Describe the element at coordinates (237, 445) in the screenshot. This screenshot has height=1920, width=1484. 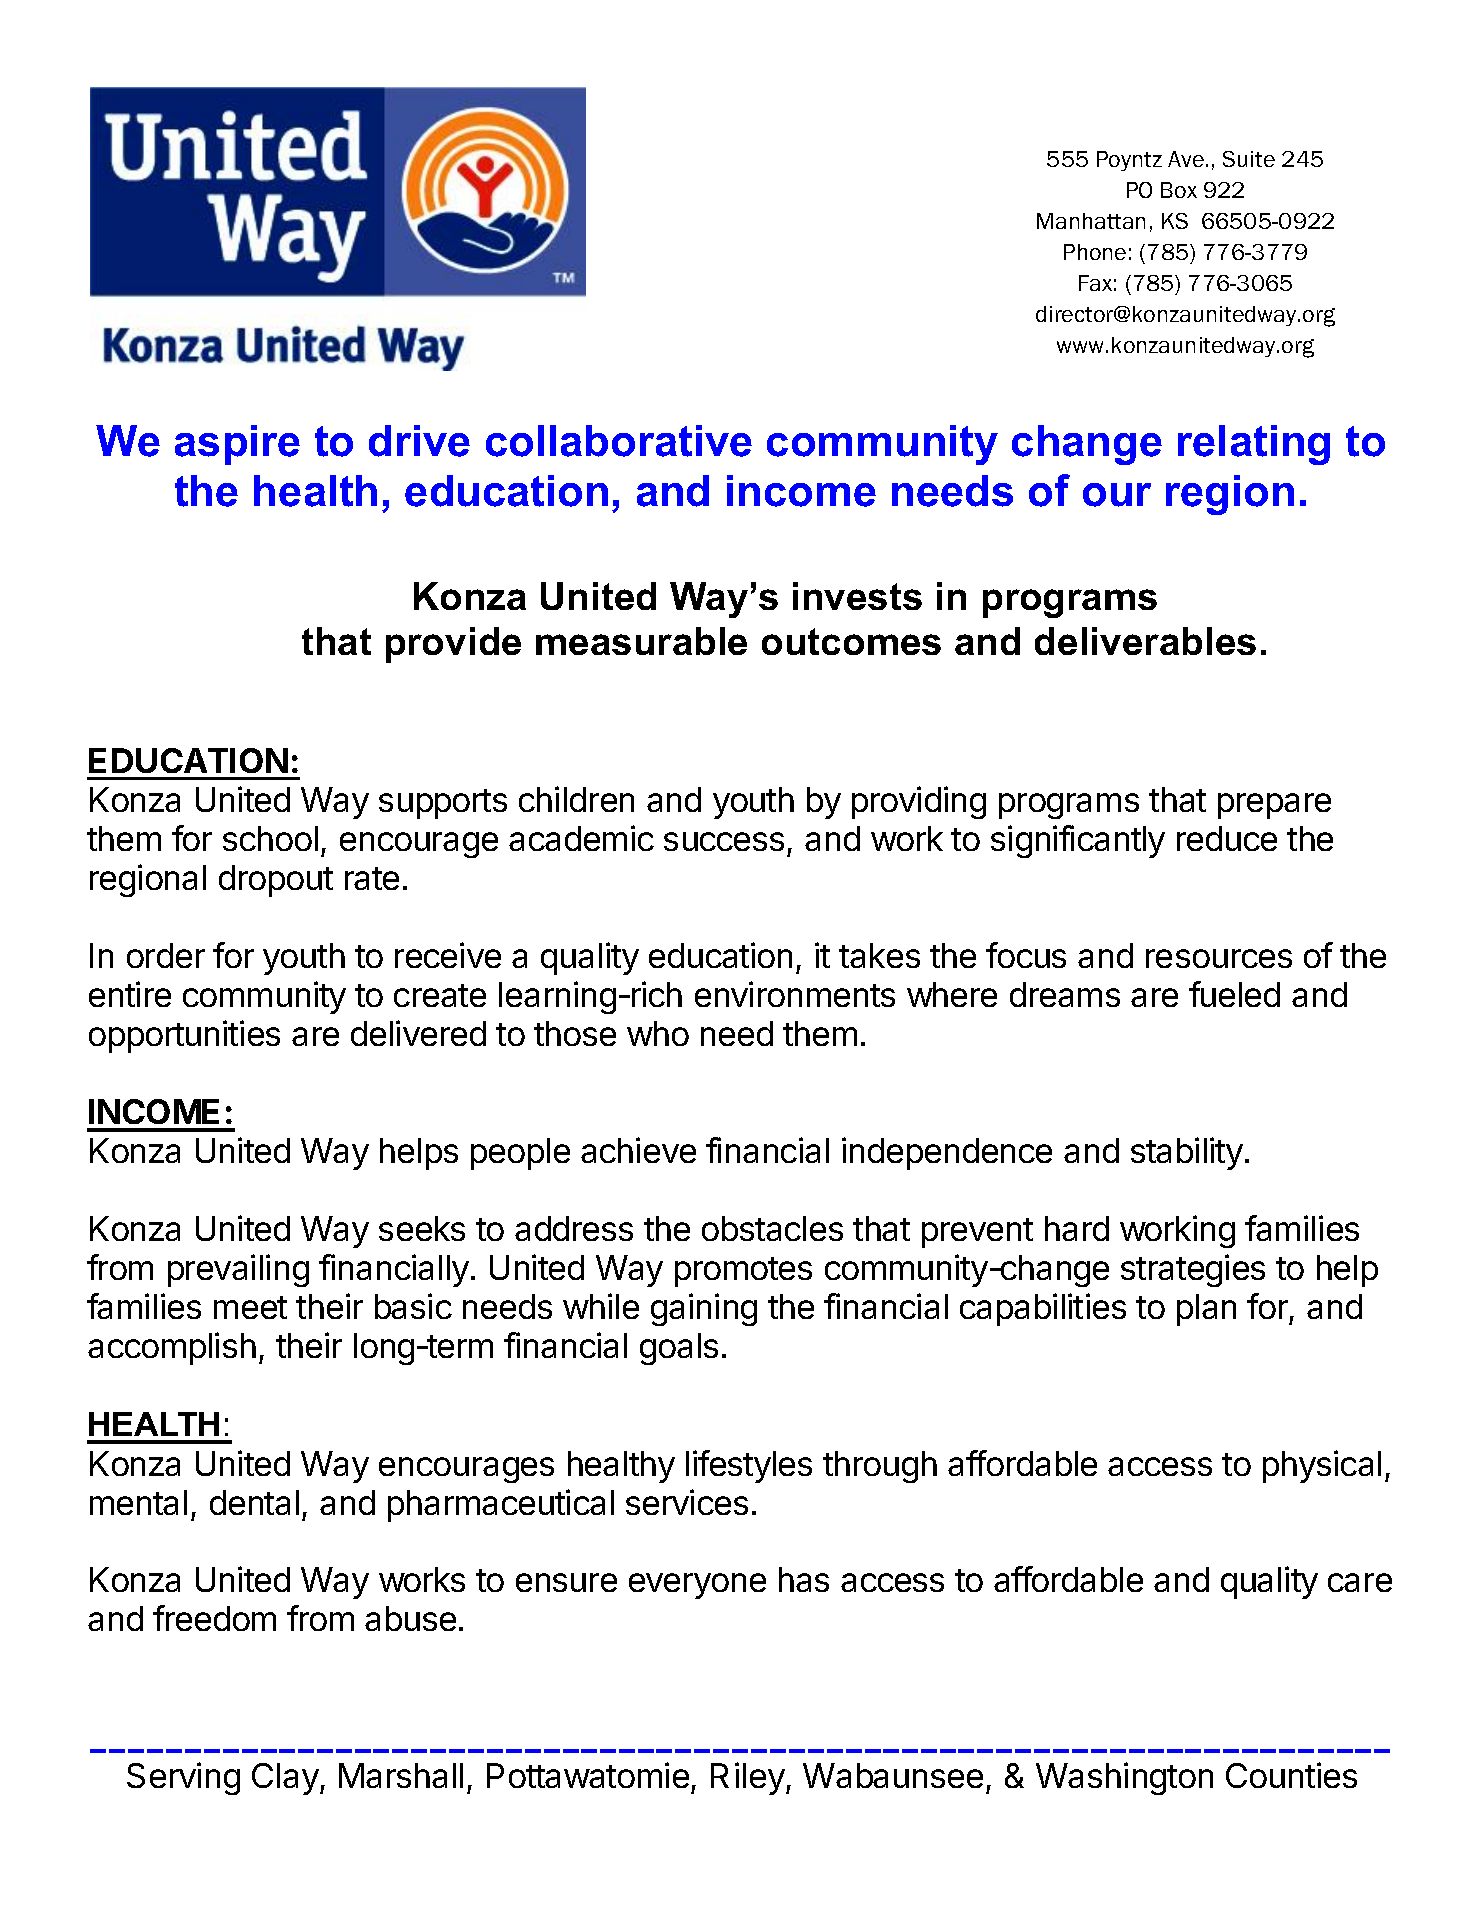
I see `aspire` at that location.
